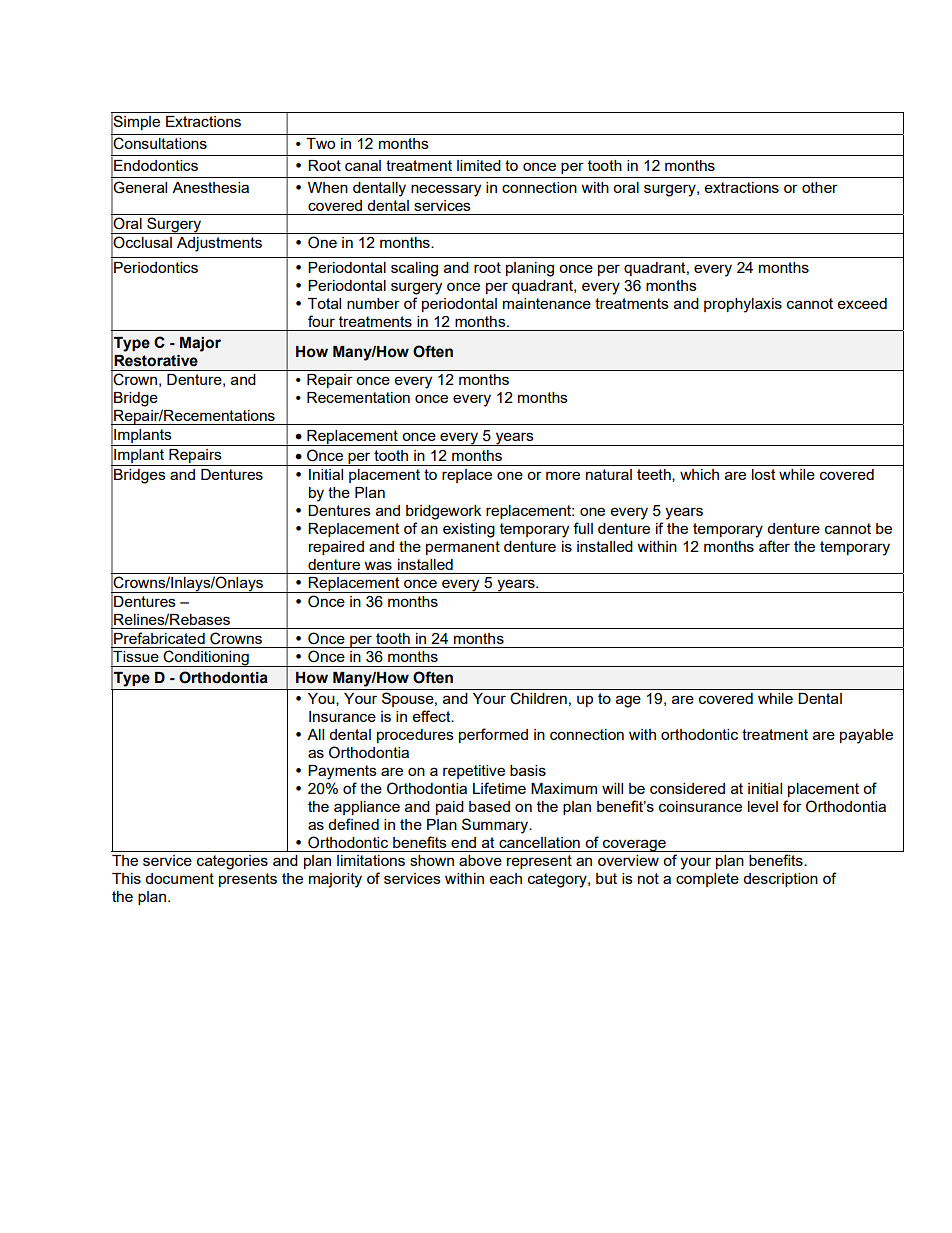 The height and width of the page is (1233, 952). What do you see at coordinates (547, 303) in the page?
I see `maintenance` at bounding box center [547, 303].
